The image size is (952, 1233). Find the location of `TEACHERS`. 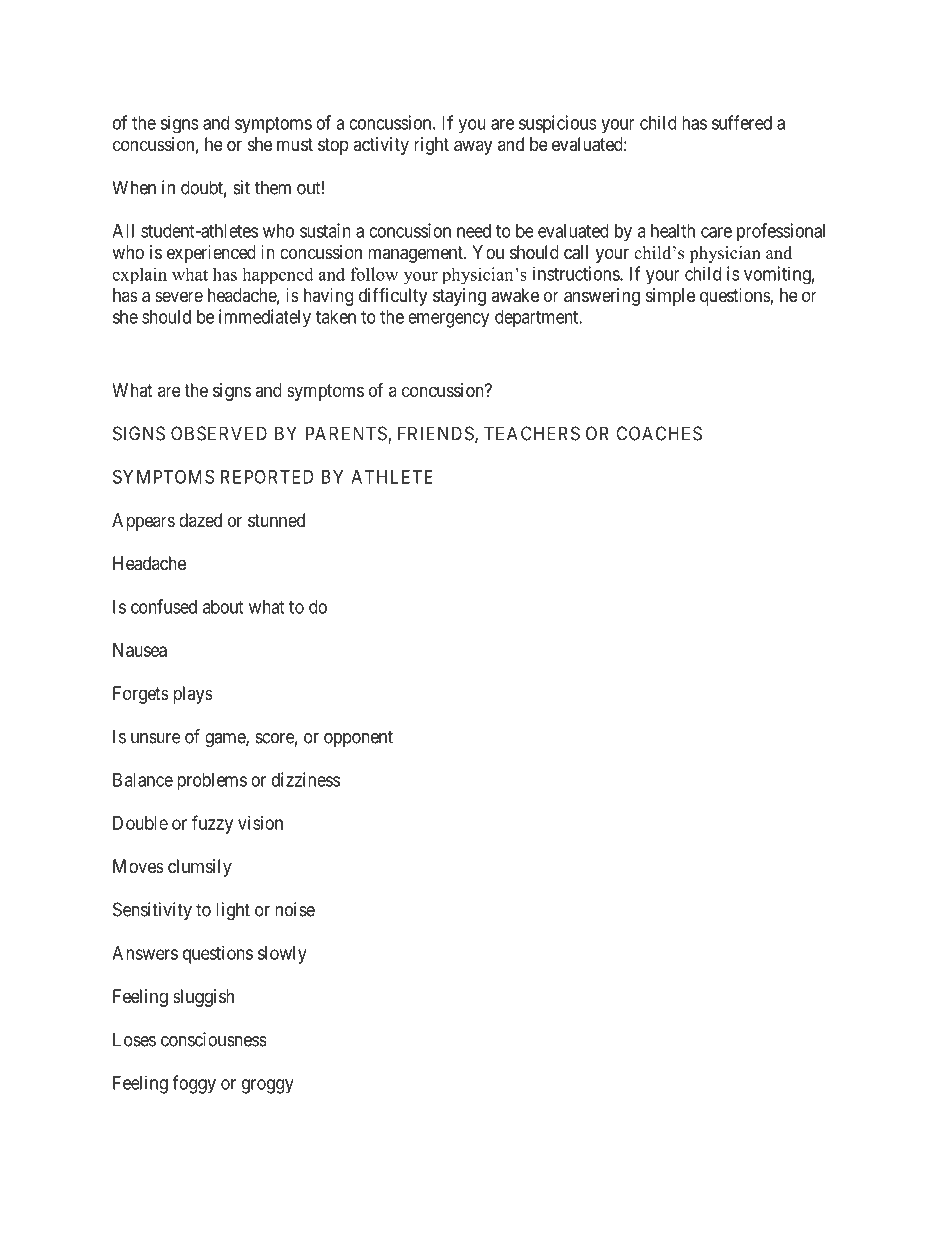

TEACHERS is located at coordinates (532, 433).
